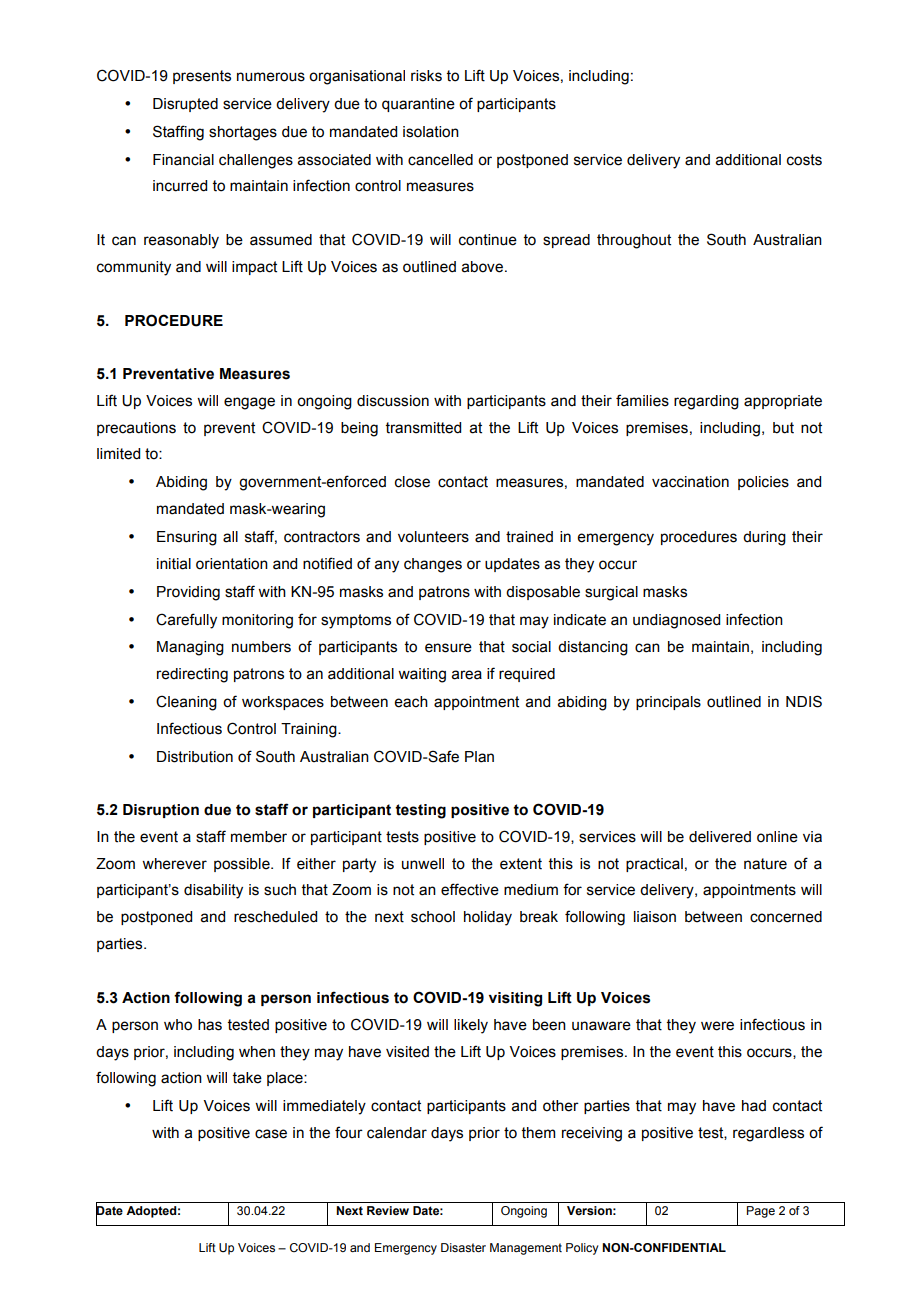 This screenshot has width=924, height=1308. I want to click on Disaster, so click(463, 1247).
